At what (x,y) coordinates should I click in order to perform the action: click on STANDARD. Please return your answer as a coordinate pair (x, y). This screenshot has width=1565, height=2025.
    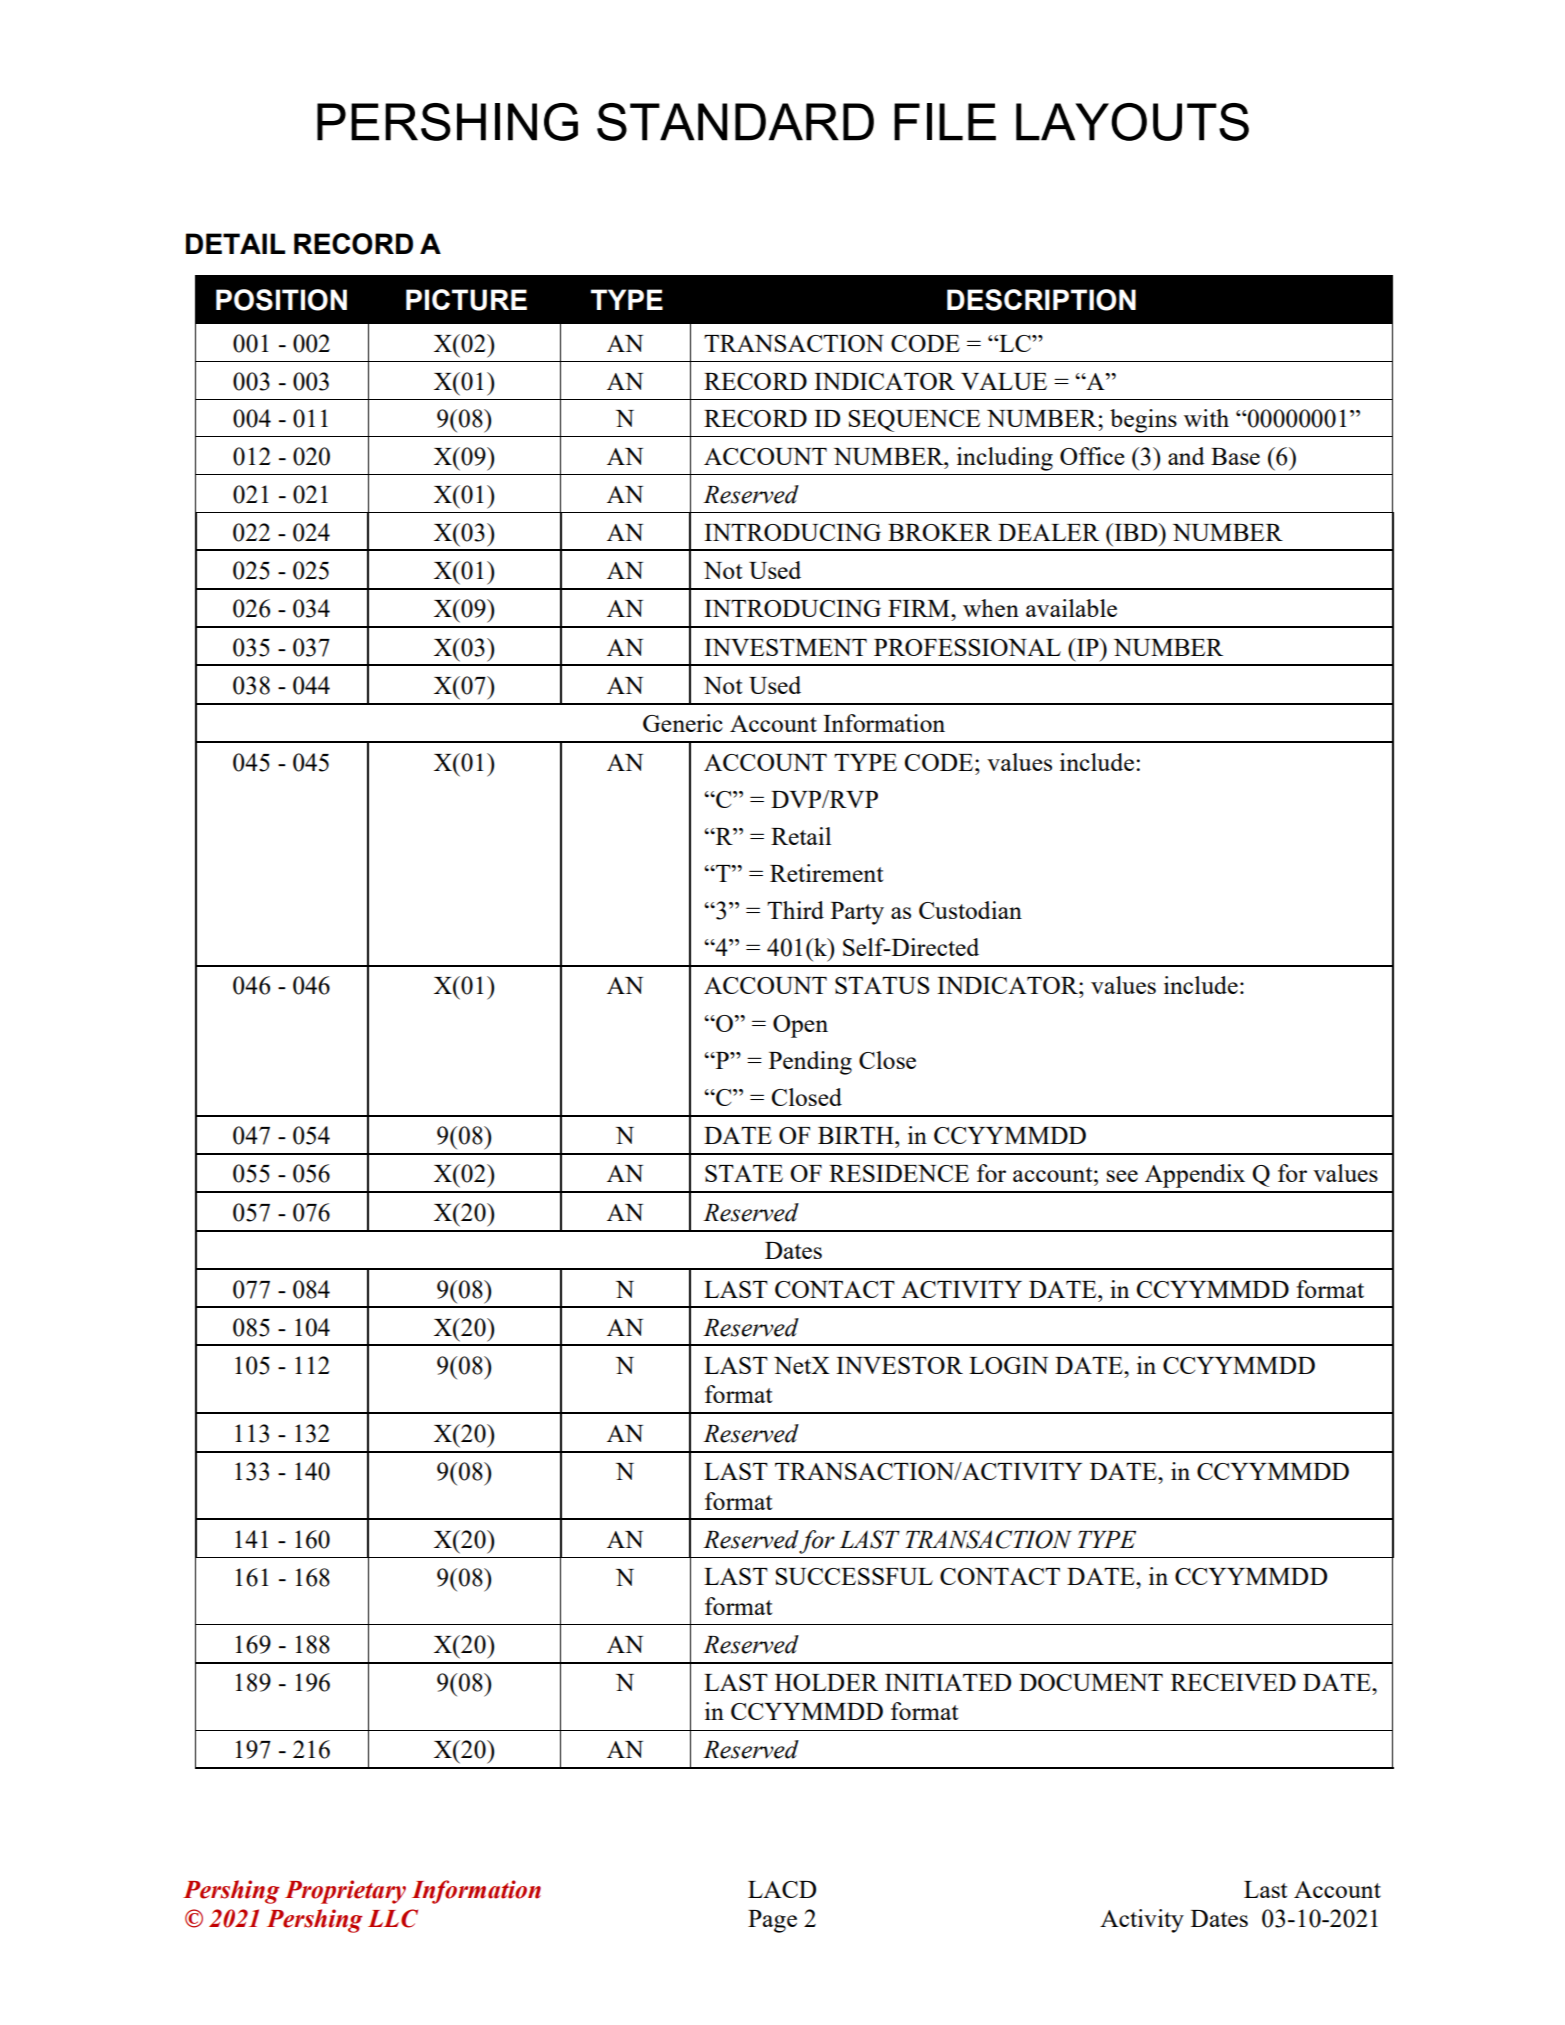
    Looking at the image, I should click on (735, 122).
